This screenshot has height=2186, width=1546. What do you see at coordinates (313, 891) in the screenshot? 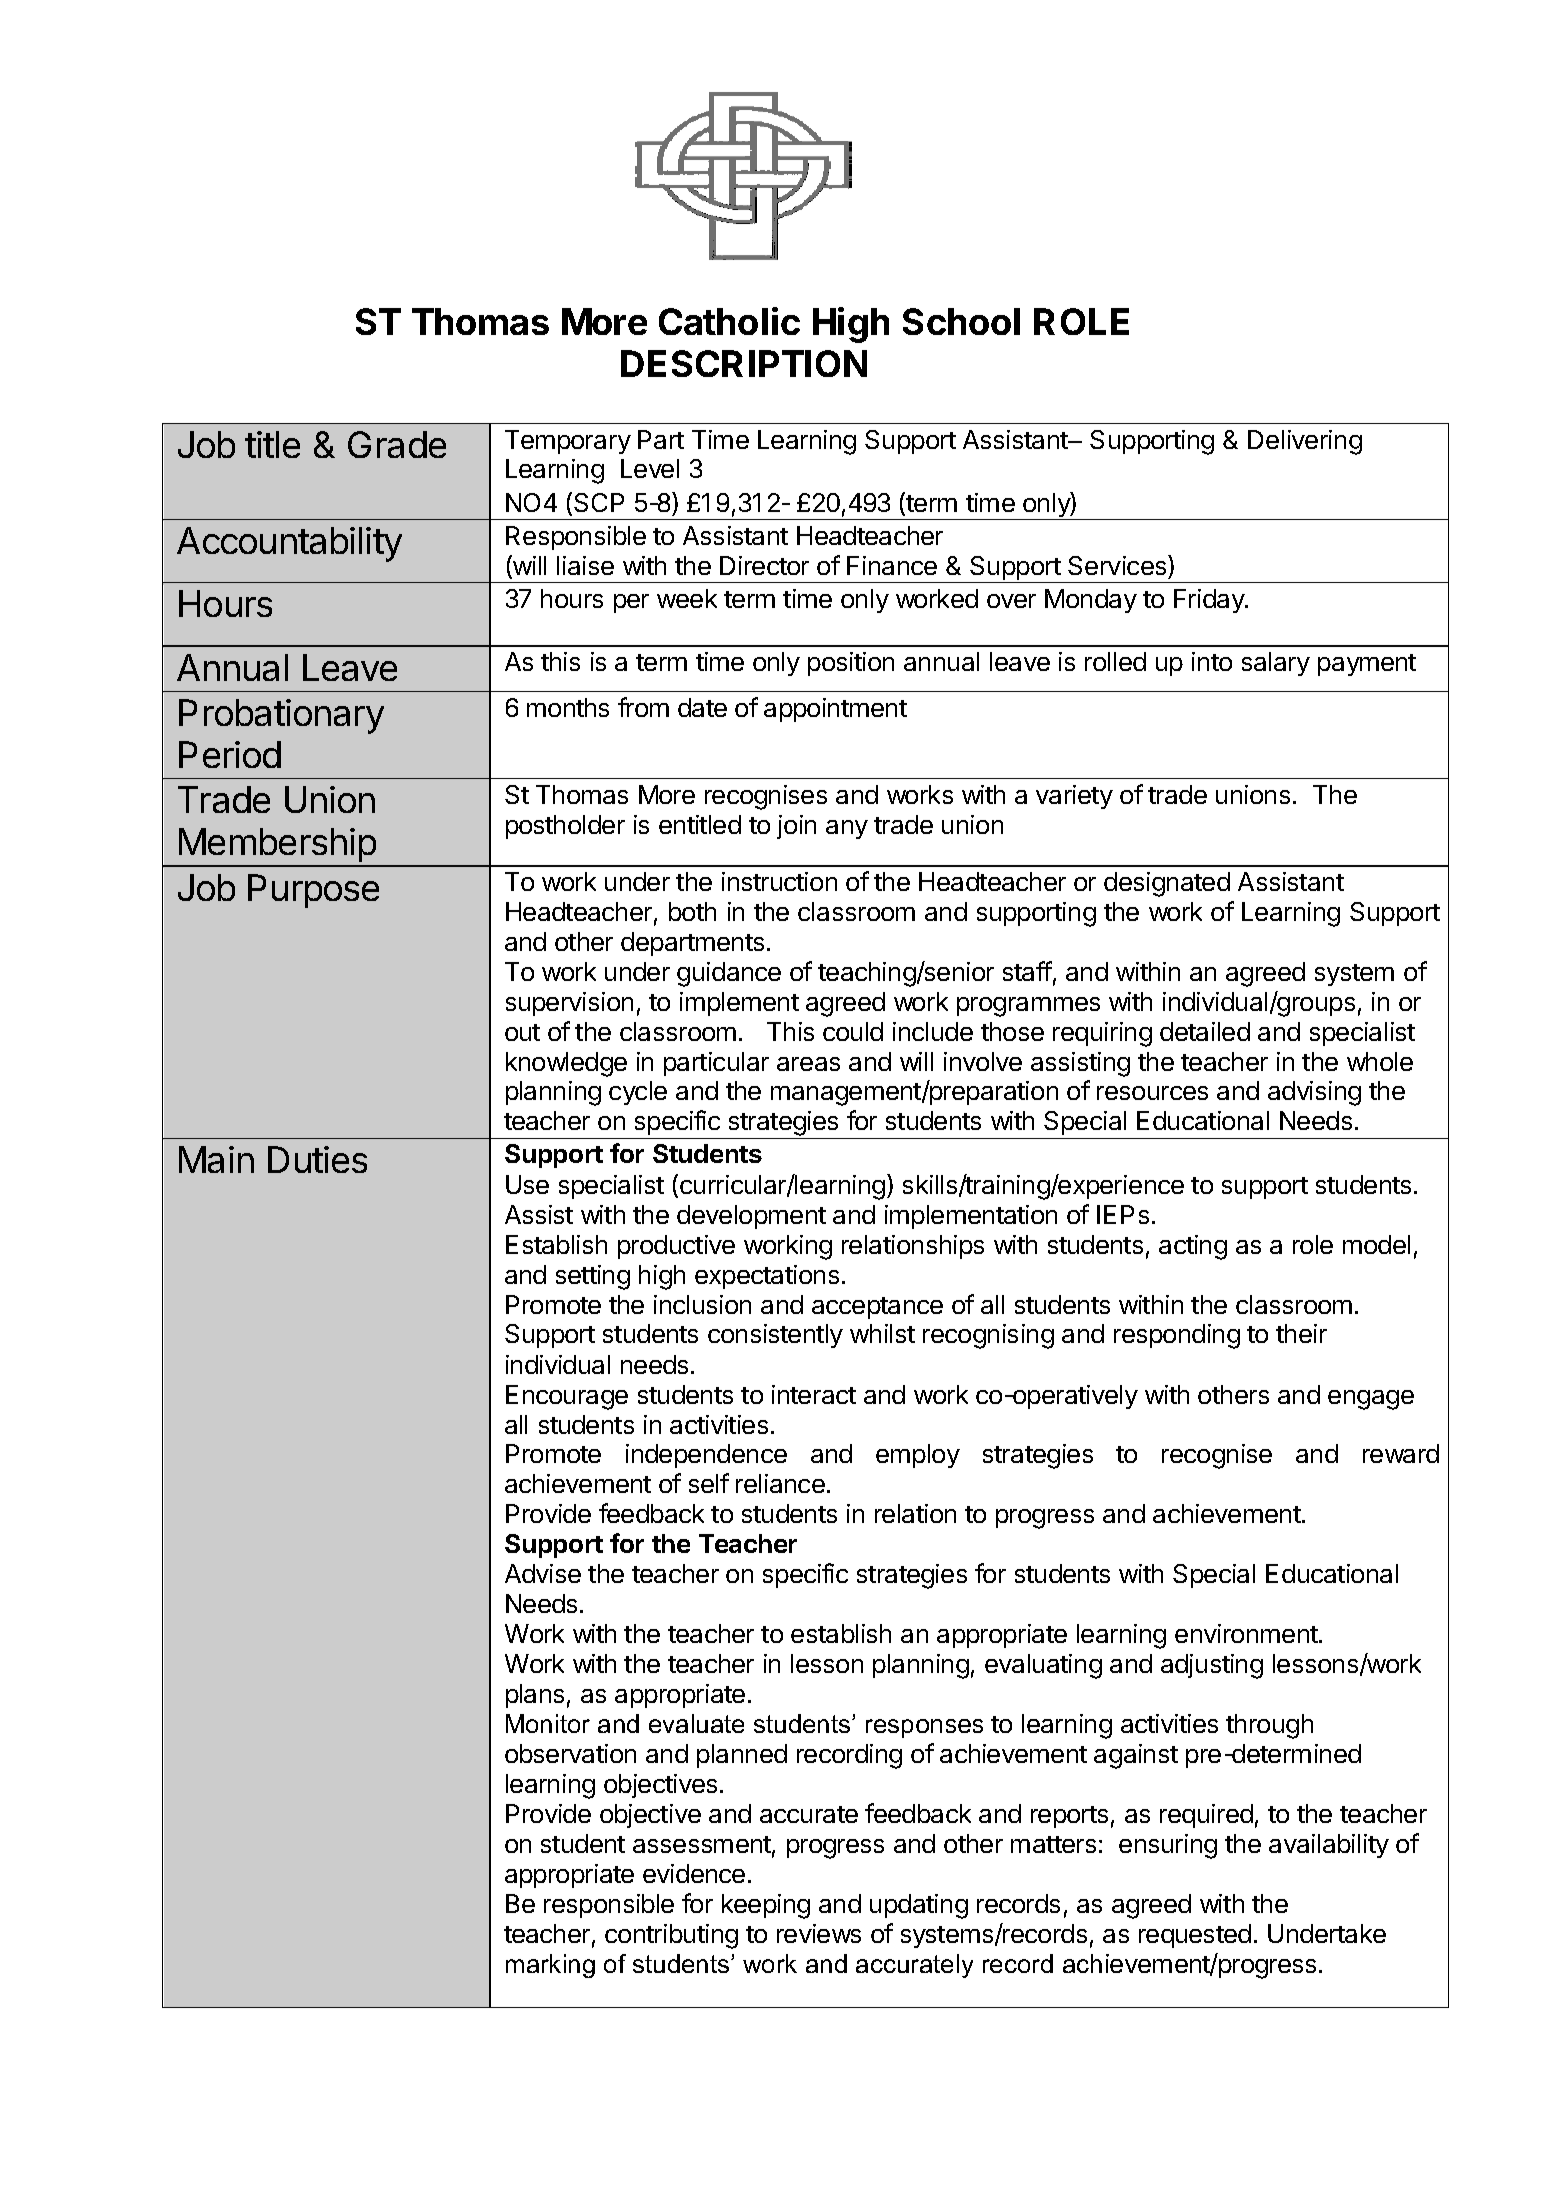
I see `Purpose` at bounding box center [313, 891].
